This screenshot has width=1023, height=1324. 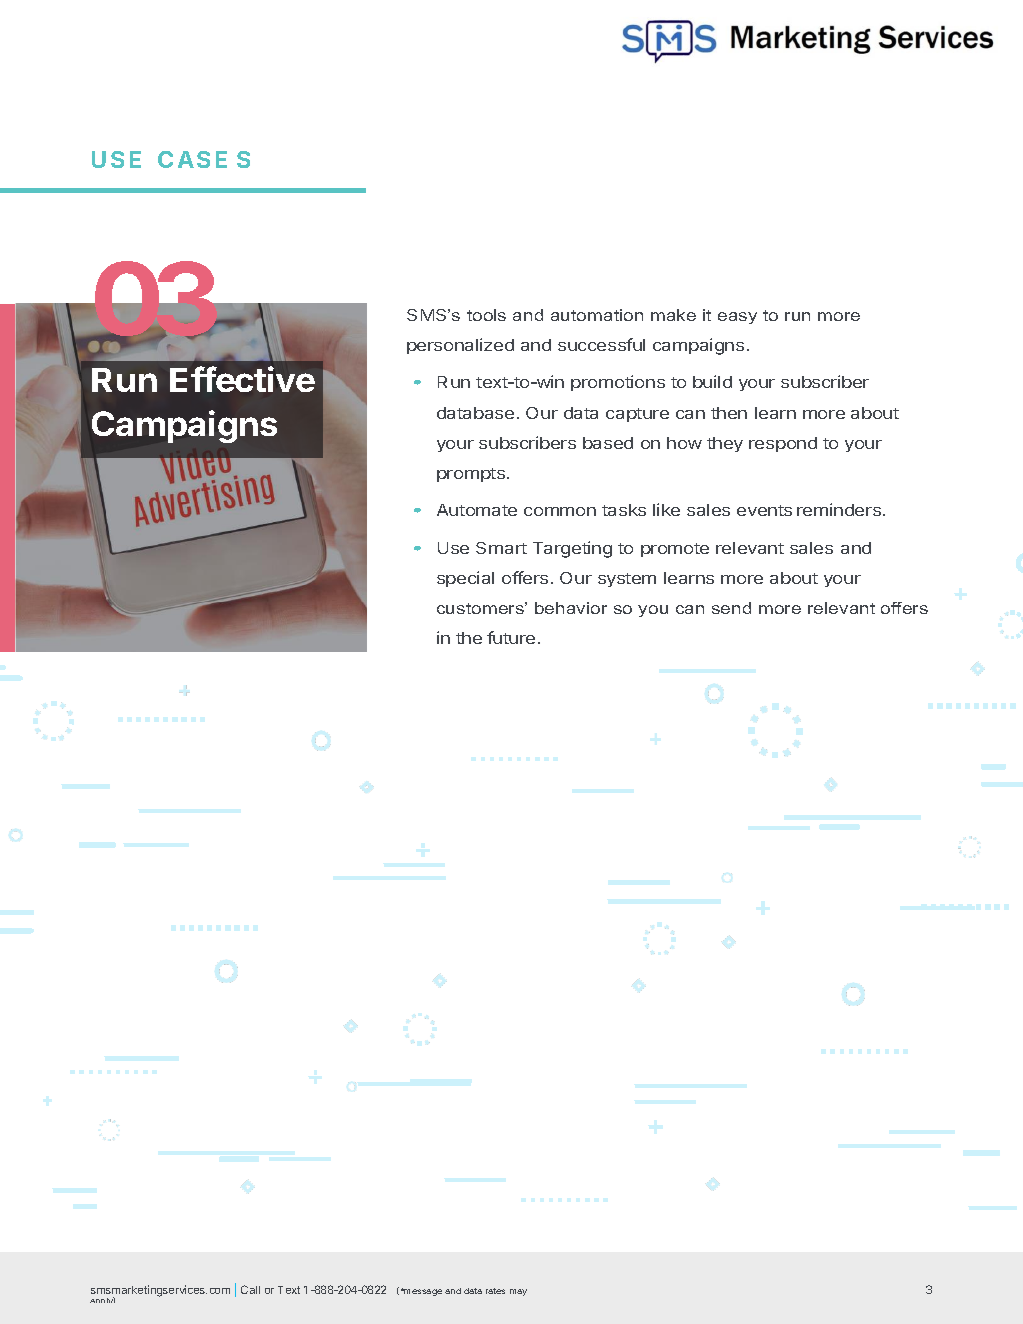 I want to click on Call, so click(x=250, y=1289).
